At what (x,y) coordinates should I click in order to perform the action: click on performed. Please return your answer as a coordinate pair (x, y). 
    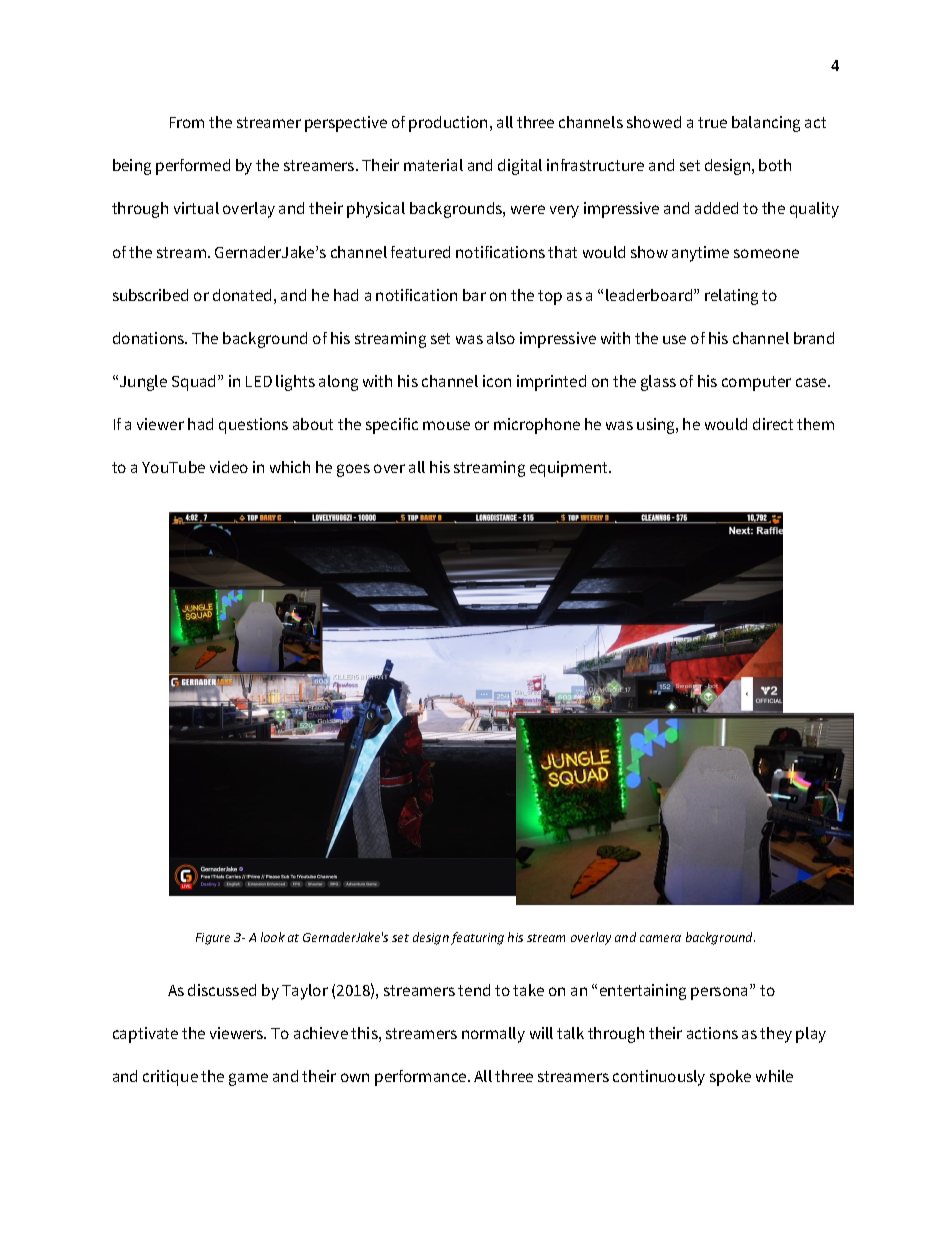
    Looking at the image, I should click on (193, 167).
